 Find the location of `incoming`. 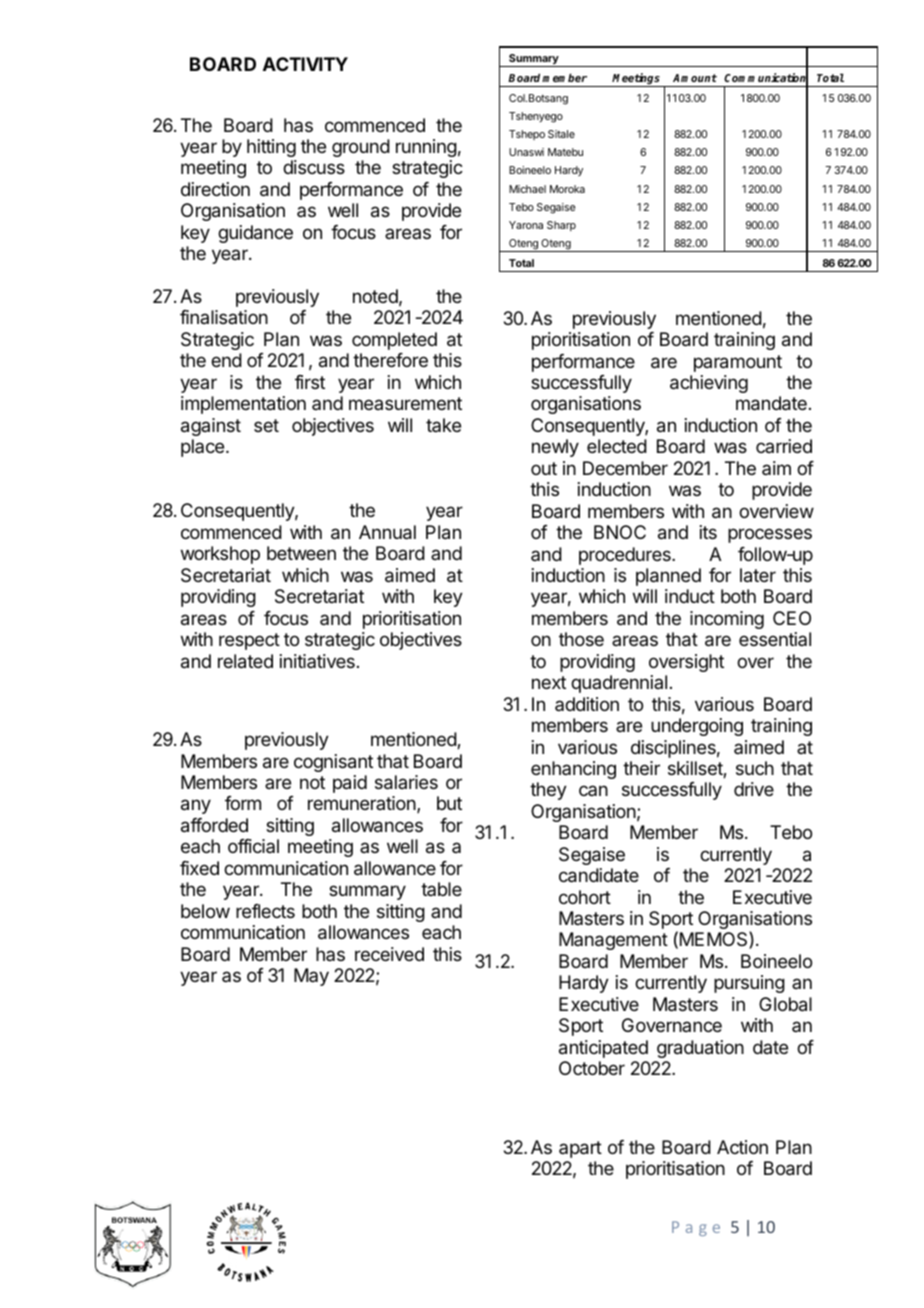

incoming is located at coordinates (727, 620).
